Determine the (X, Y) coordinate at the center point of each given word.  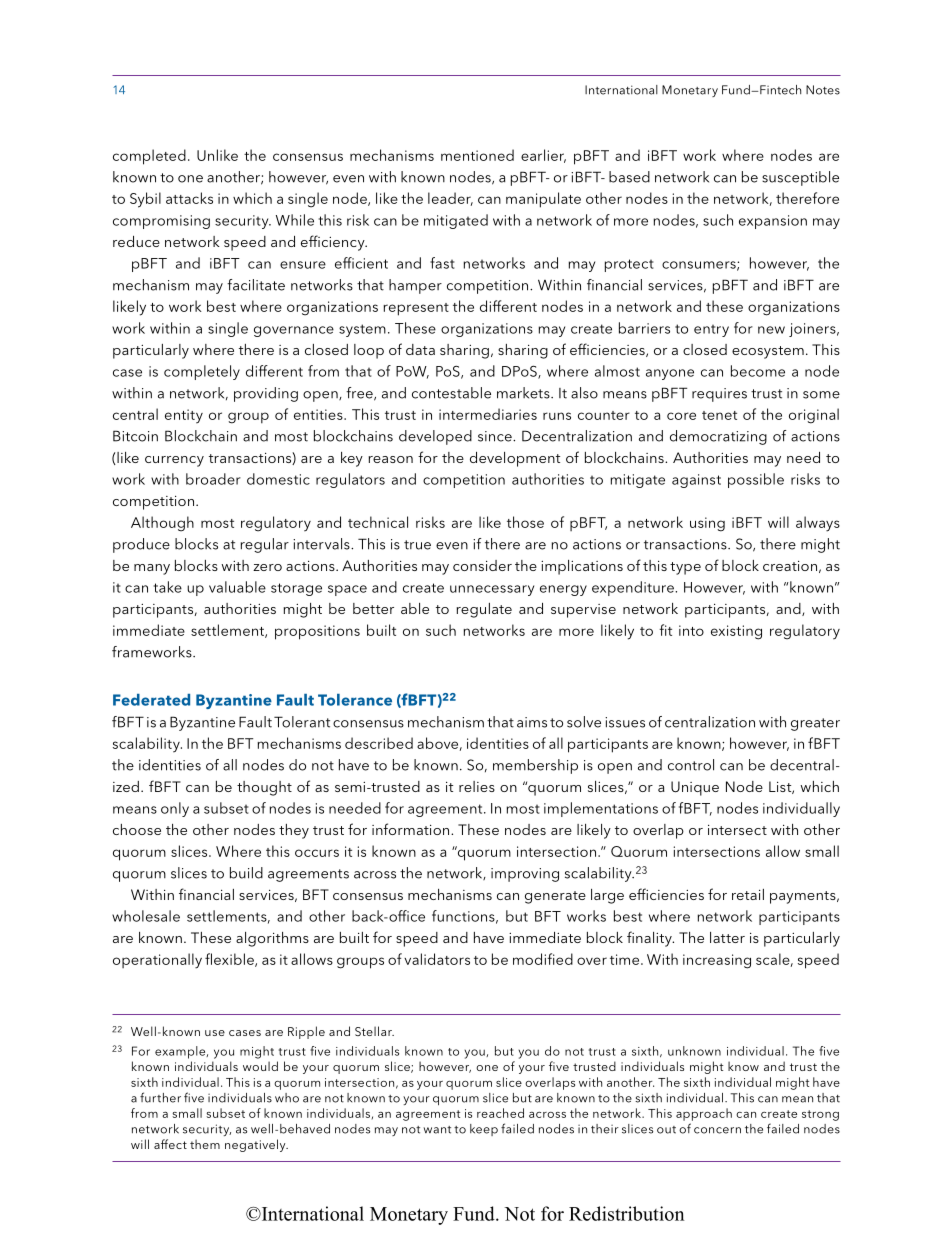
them (205, 1144)
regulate (484, 610)
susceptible (800, 178)
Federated (151, 700)
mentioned (477, 155)
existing (736, 632)
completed (149, 157)
